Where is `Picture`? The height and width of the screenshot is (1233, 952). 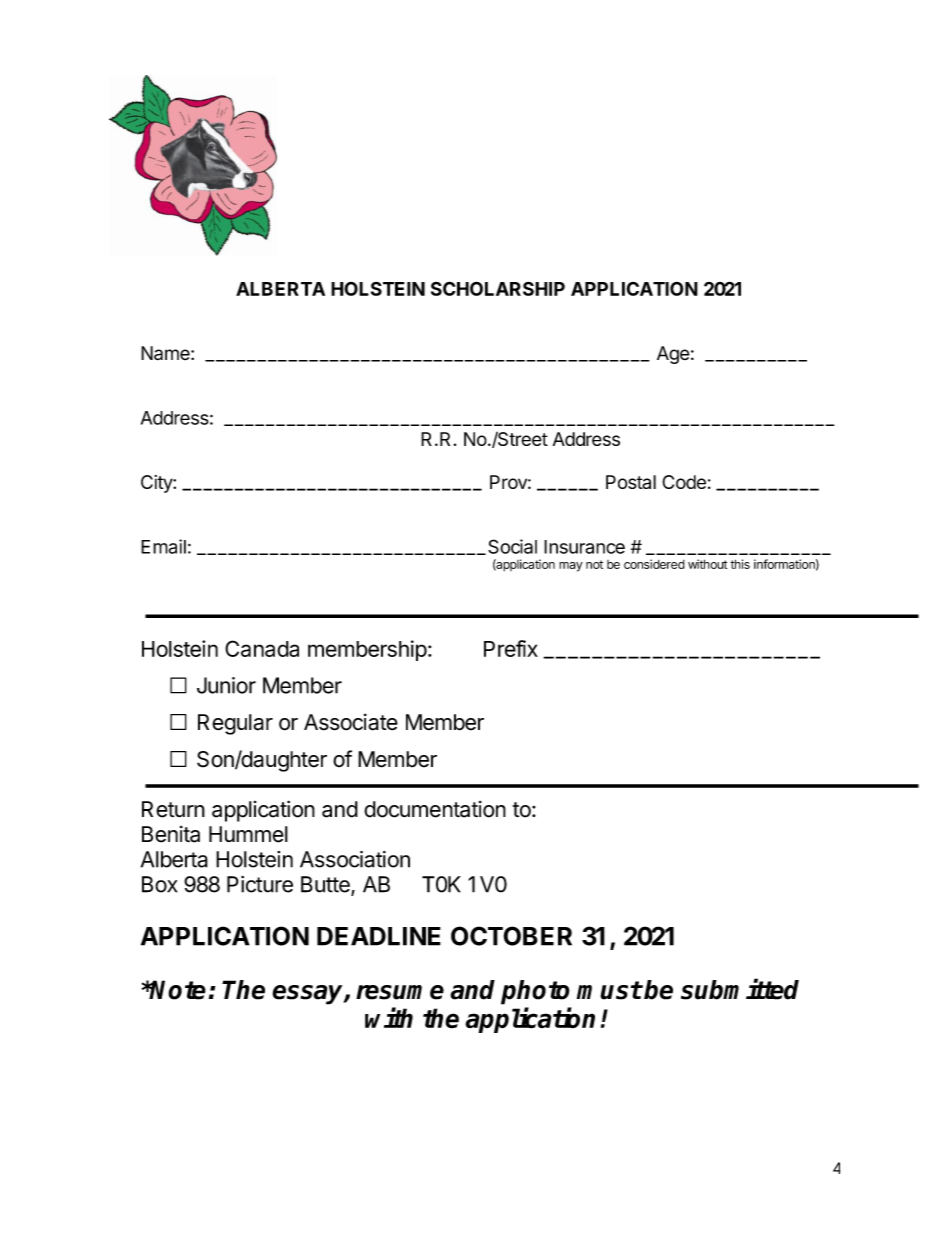
Picture is located at coordinates (260, 884).
